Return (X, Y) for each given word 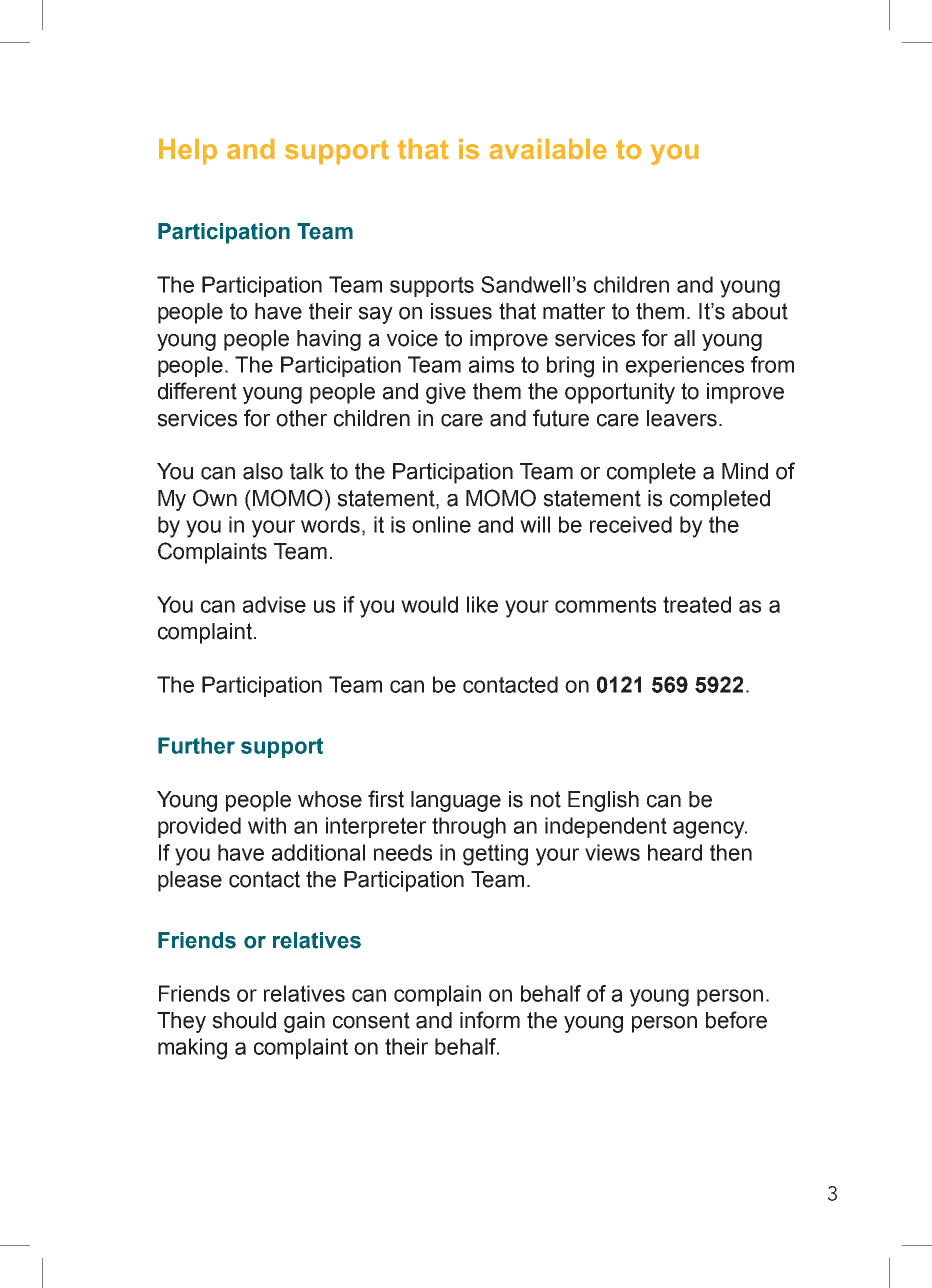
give (446, 393)
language (456, 801)
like (482, 604)
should (244, 1020)
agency (710, 830)
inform (490, 1020)
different (197, 391)
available (548, 149)
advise (274, 604)
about (760, 311)
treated (697, 604)
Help (188, 151)
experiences (685, 366)
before (736, 1020)
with (267, 825)
